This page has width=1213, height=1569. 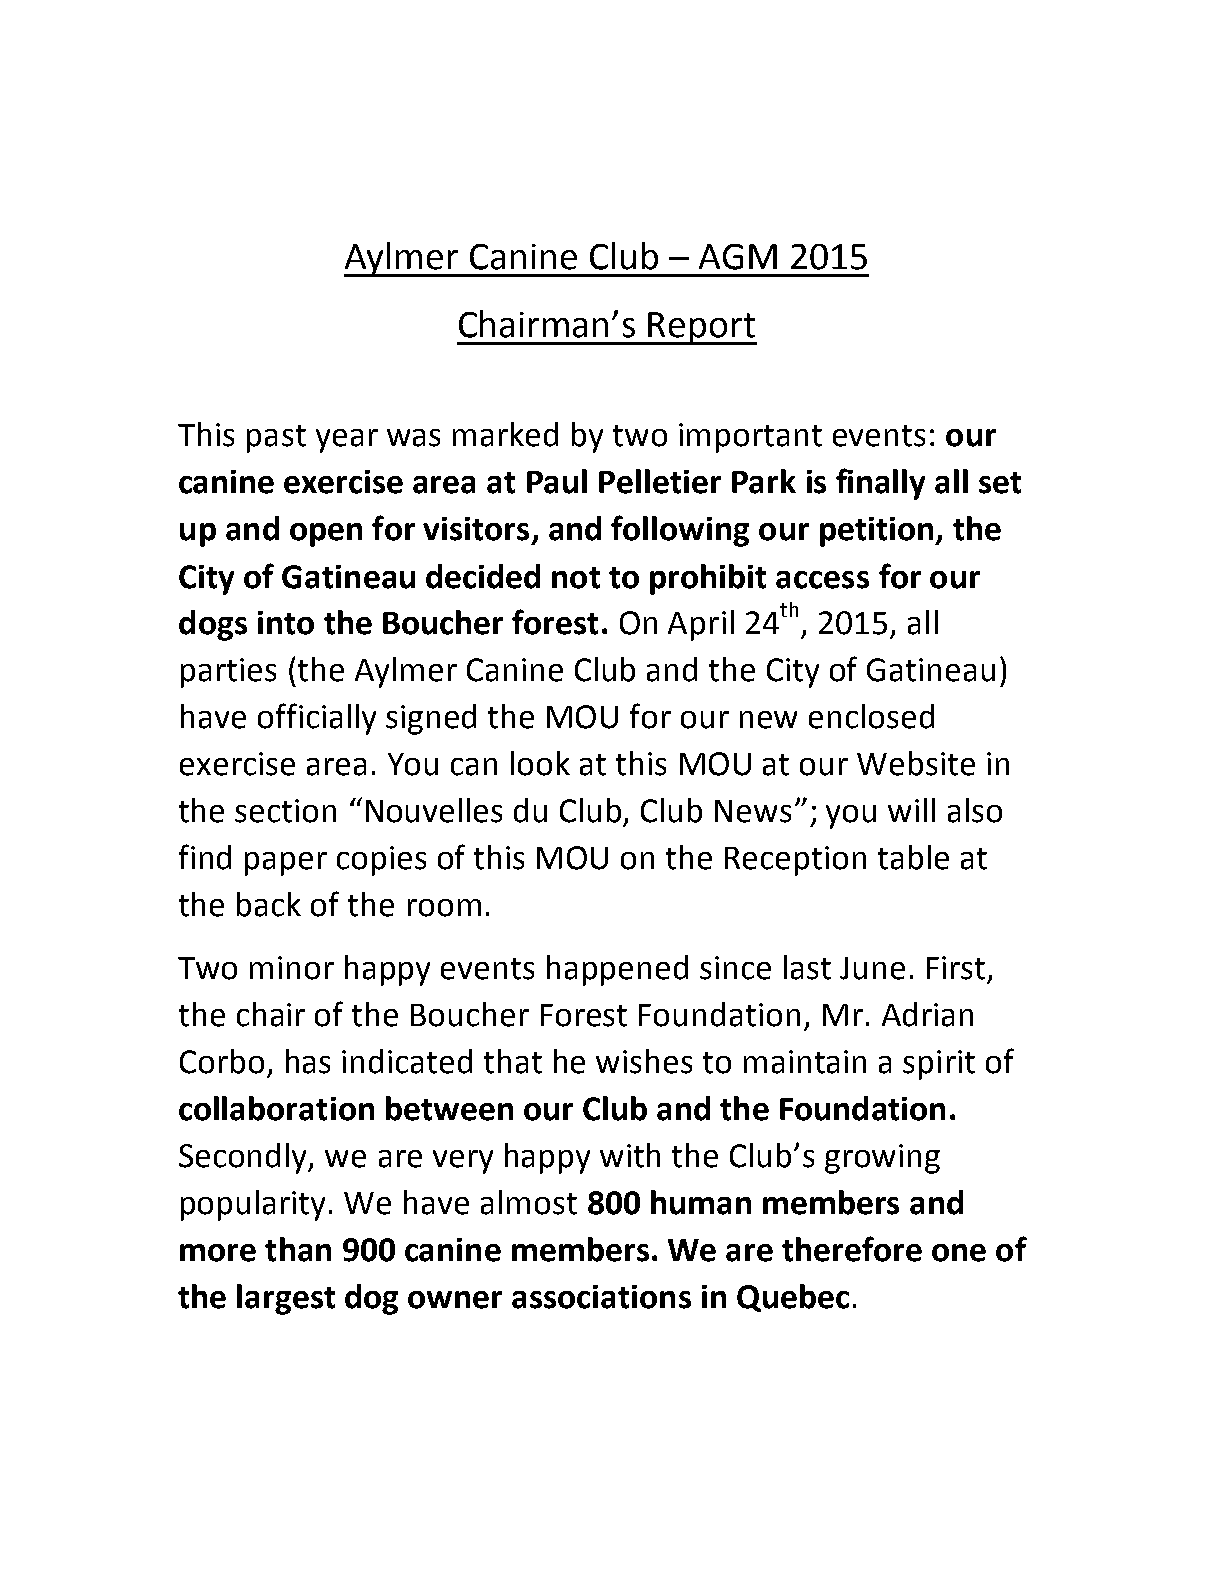 I want to click on associations, so click(x=601, y=1297).
